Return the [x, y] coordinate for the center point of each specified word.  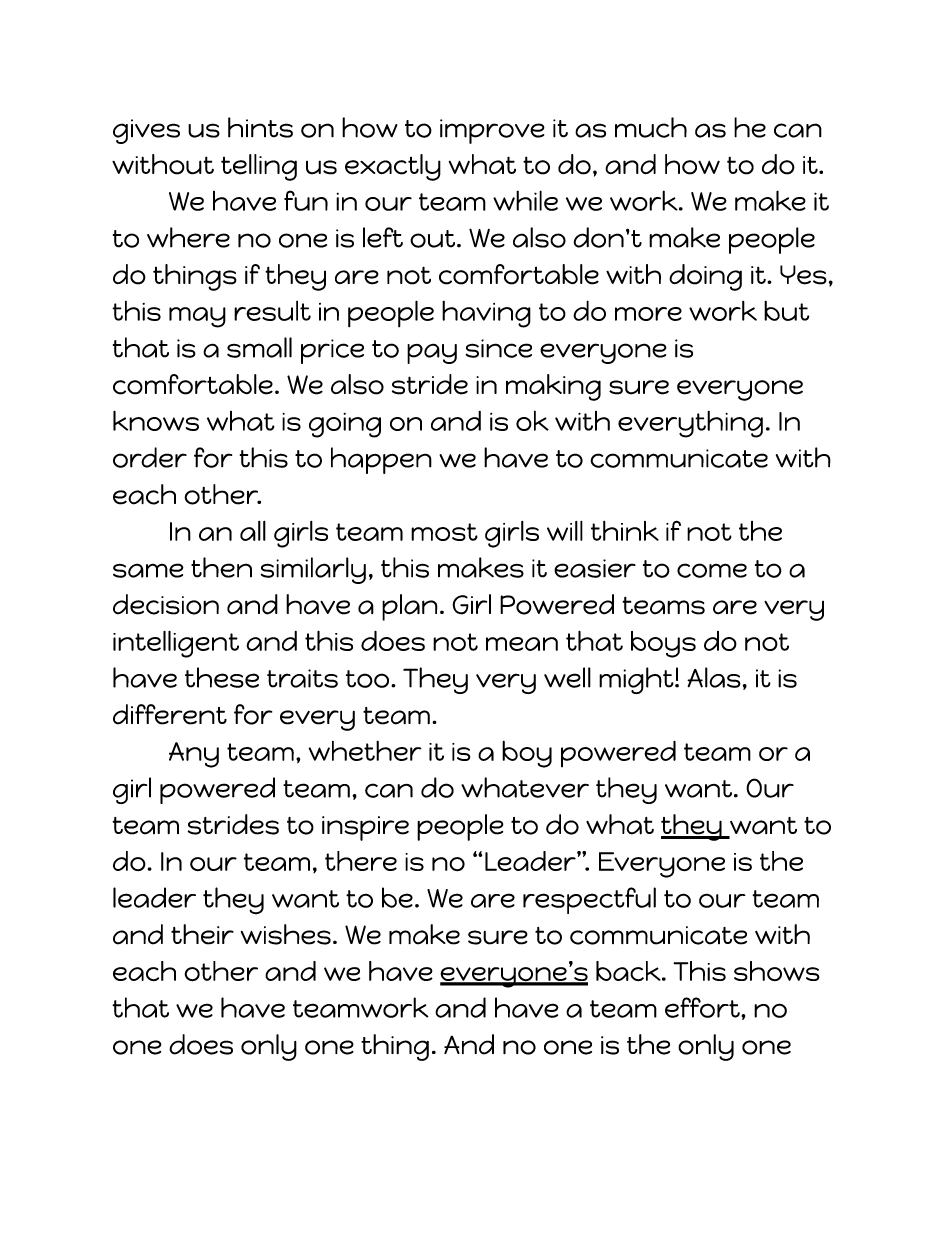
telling [259, 167]
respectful [589, 900]
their [202, 934]
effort [703, 1007]
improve [492, 131]
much [651, 127]
